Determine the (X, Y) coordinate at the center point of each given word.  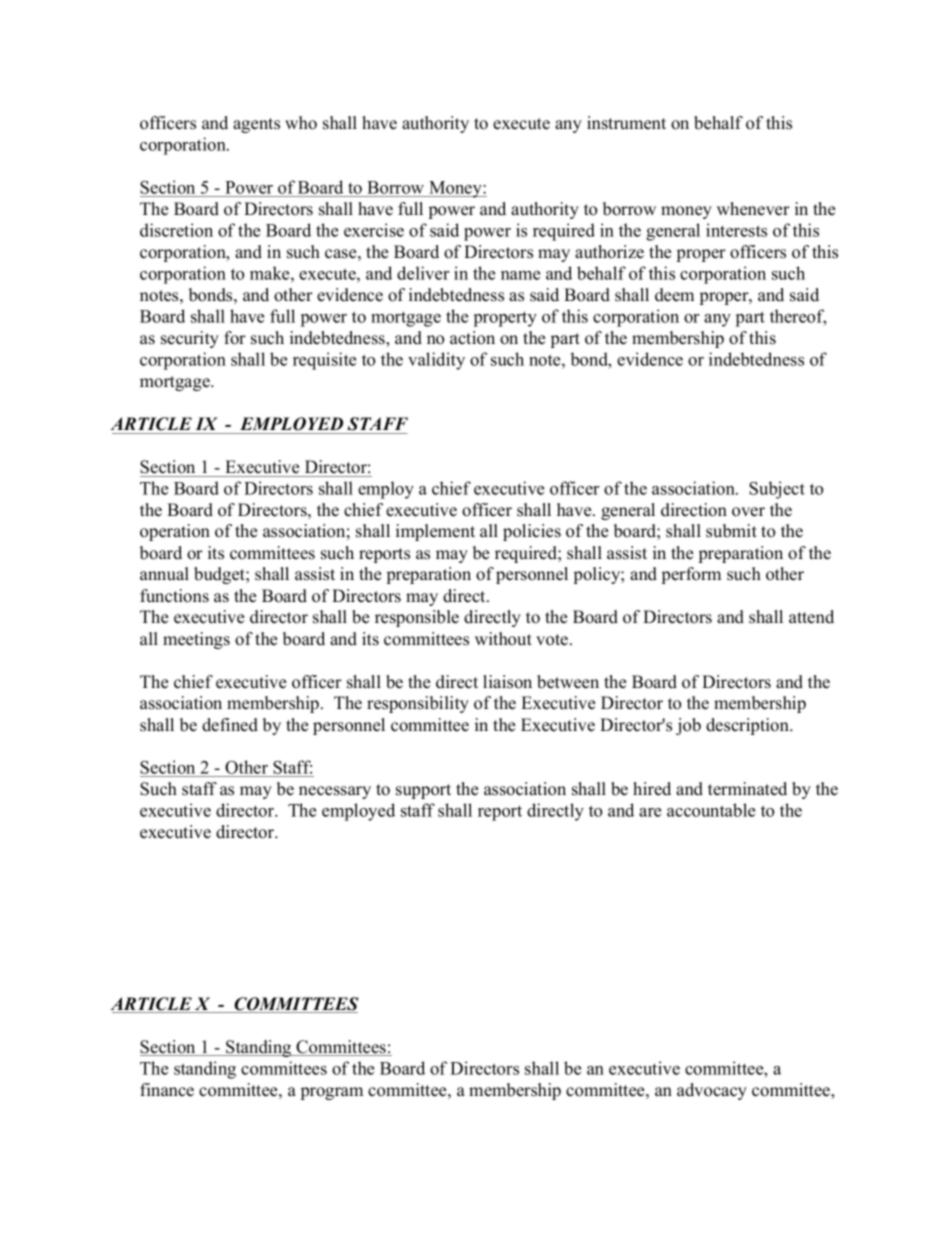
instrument (626, 123)
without (503, 639)
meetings (196, 640)
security (190, 339)
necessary (335, 792)
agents (256, 125)
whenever (753, 209)
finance (167, 1090)
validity (436, 361)
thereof (798, 317)
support (423, 791)
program (332, 1093)
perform (691, 575)
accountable (711, 810)
